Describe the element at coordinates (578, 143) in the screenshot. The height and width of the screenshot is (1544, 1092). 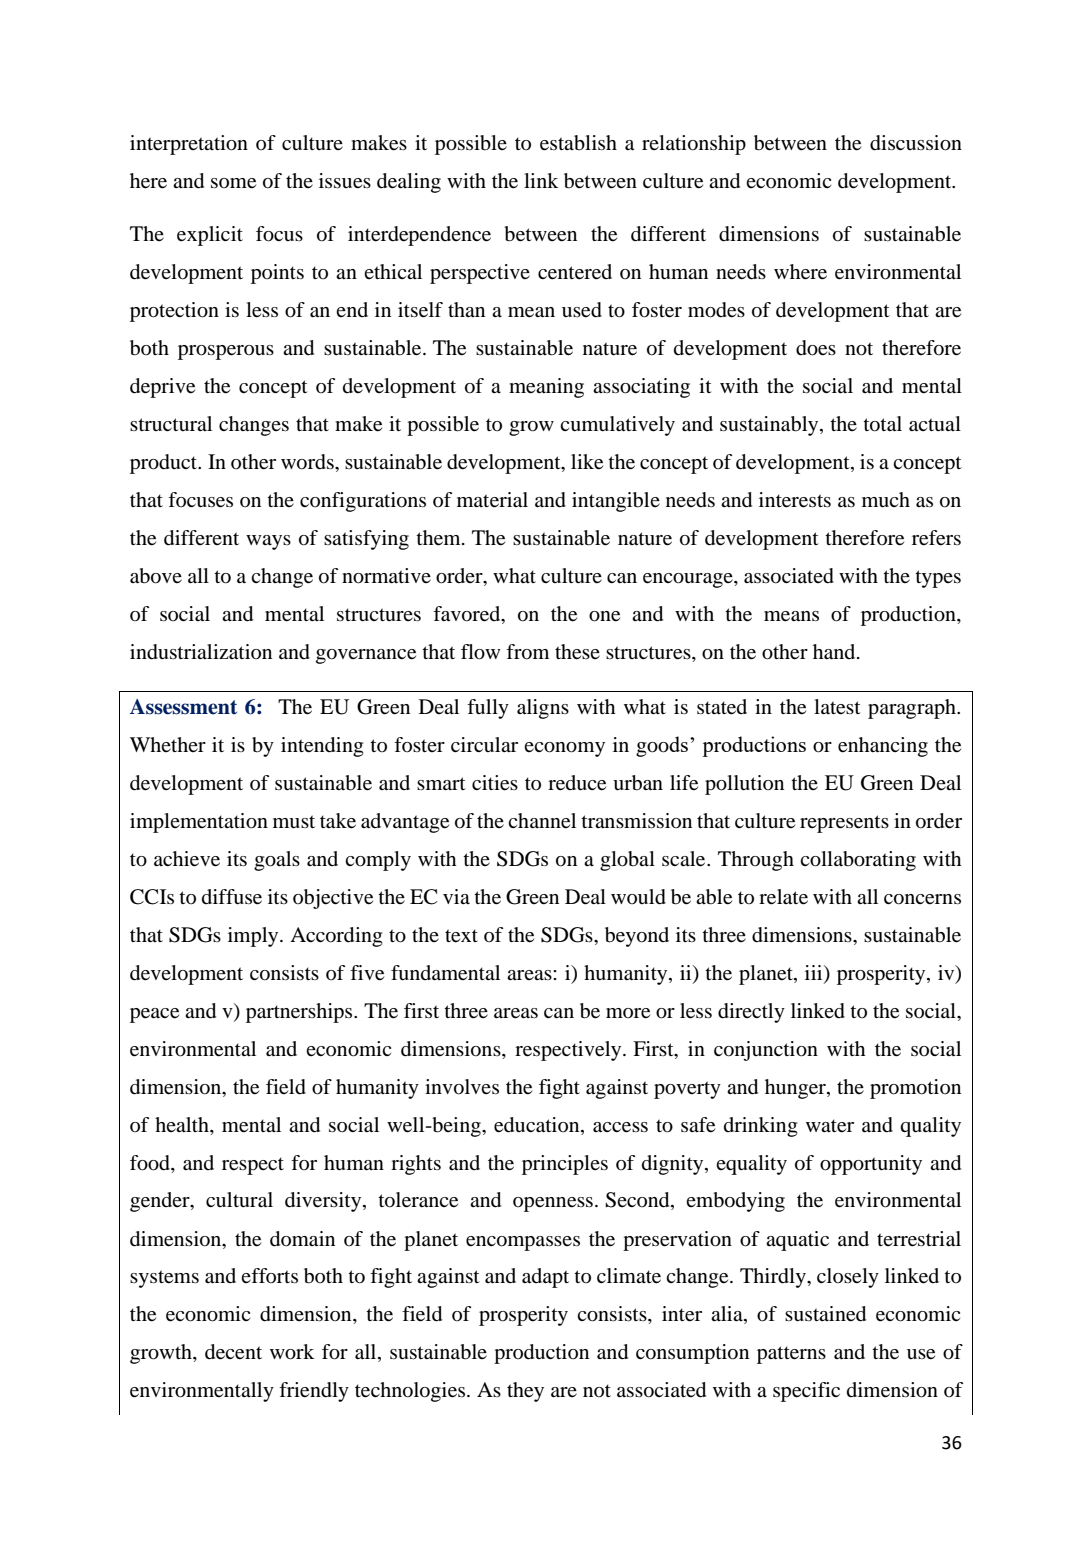
I see `establish` at that location.
